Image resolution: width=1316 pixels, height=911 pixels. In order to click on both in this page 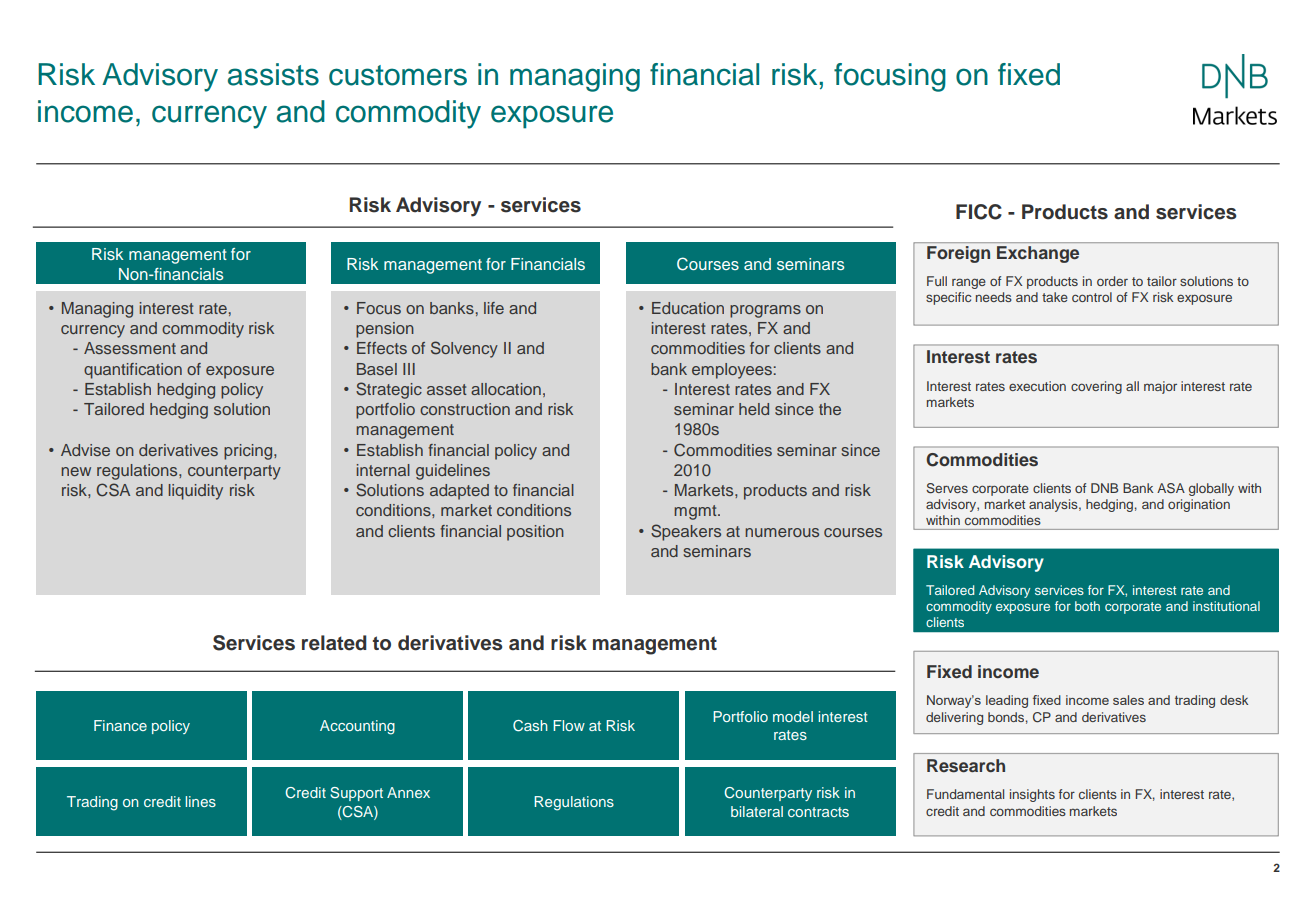, I will do `click(1087, 606)`.
